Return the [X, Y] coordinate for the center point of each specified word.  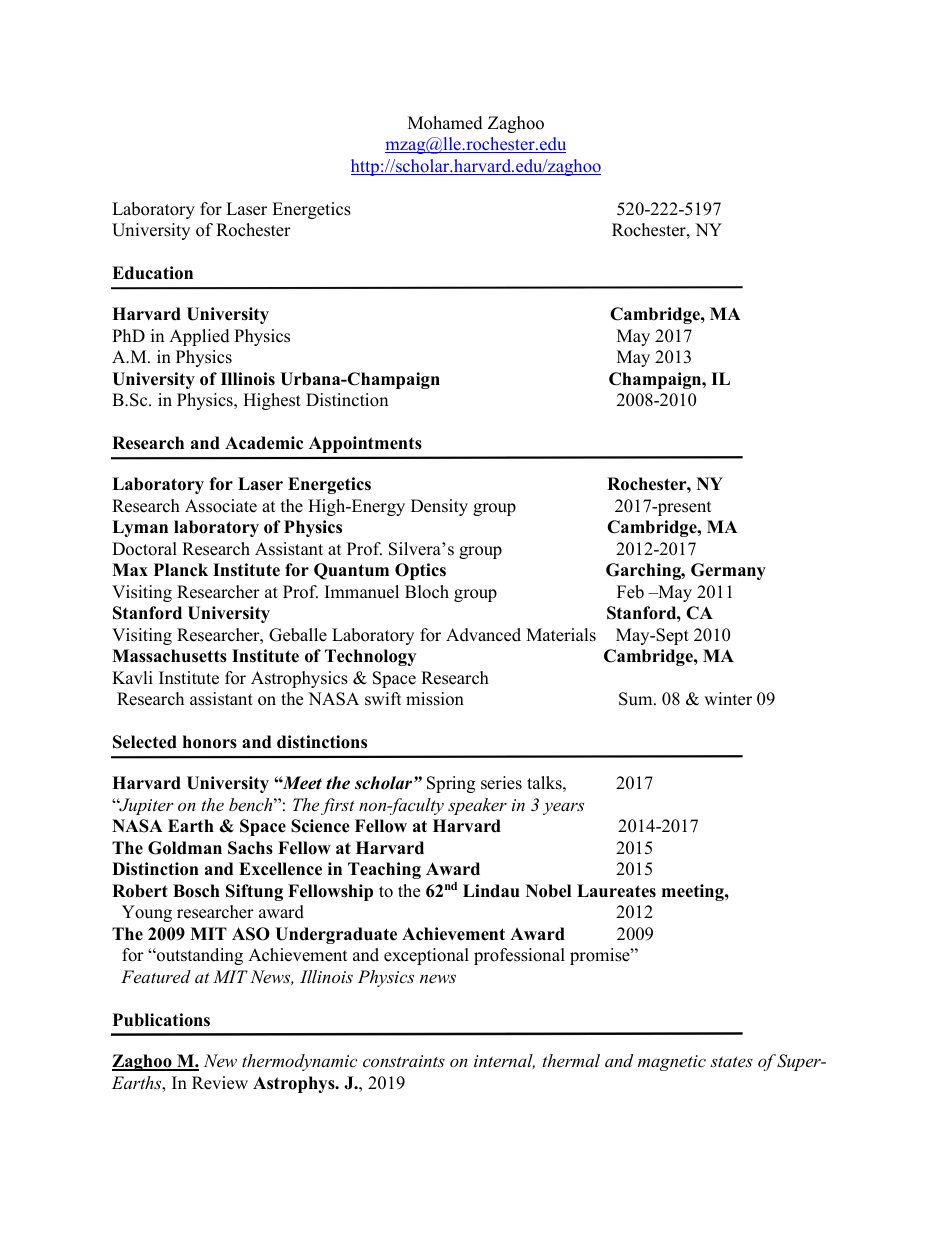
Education [152, 273]
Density [439, 507]
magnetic [672, 1063]
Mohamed [445, 123]
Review [220, 1083]
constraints [404, 1061]
